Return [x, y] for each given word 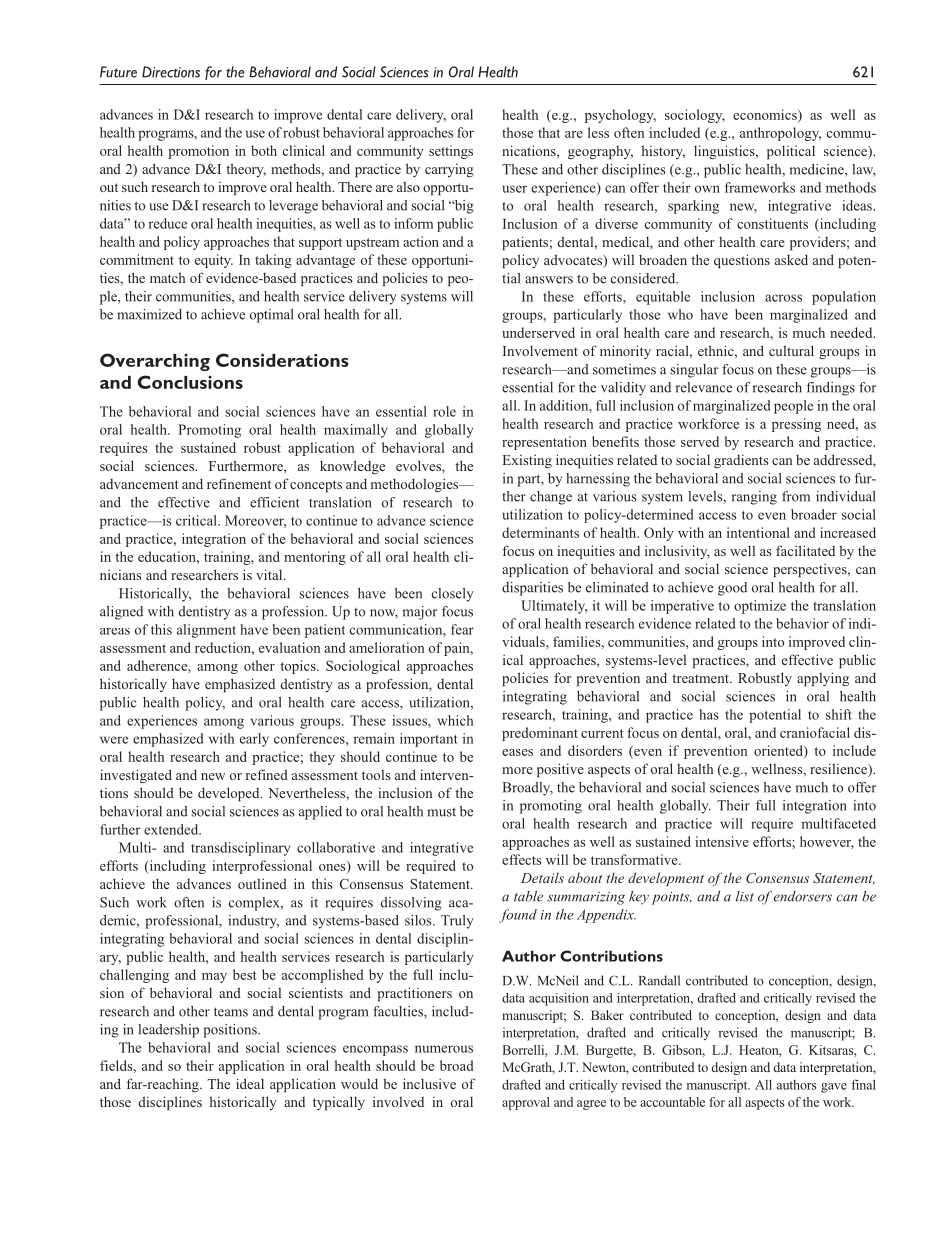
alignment [206, 631]
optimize [760, 607]
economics [766, 114]
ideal [250, 1083]
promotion [198, 152]
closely [453, 595]
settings [451, 152]
